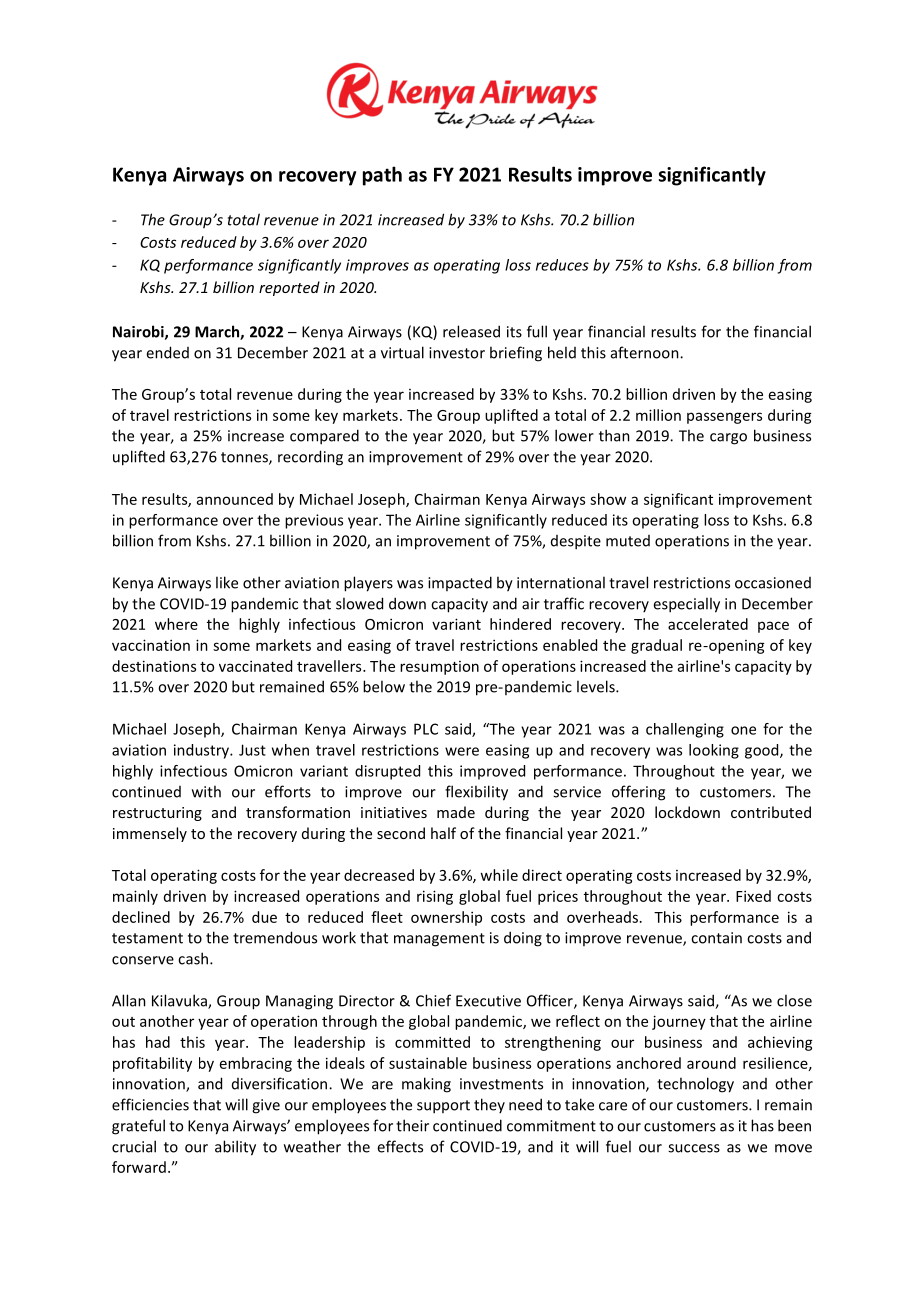  What do you see at coordinates (562, 265) in the image?
I see `reduces` at bounding box center [562, 265].
